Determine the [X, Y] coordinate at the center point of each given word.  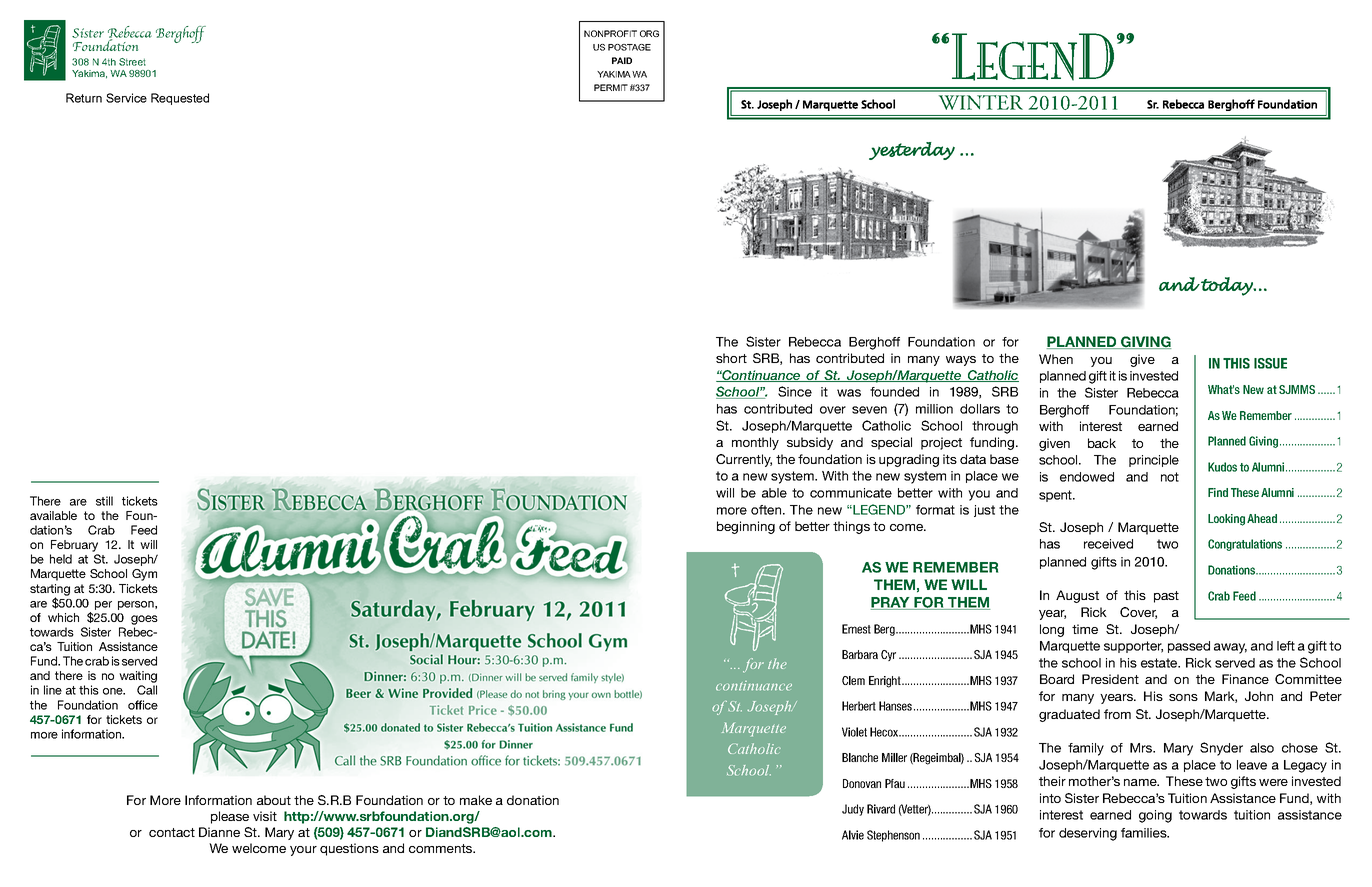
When [1056, 359]
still [104, 501]
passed [1189, 647]
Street [132, 62]
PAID [622, 60]
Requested [180, 99]
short [731, 358]
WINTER [981, 102]
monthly [755, 443]
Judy [853, 810]
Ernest [856, 629]
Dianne [219, 832]
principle [1154, 461]
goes [144, 620]
